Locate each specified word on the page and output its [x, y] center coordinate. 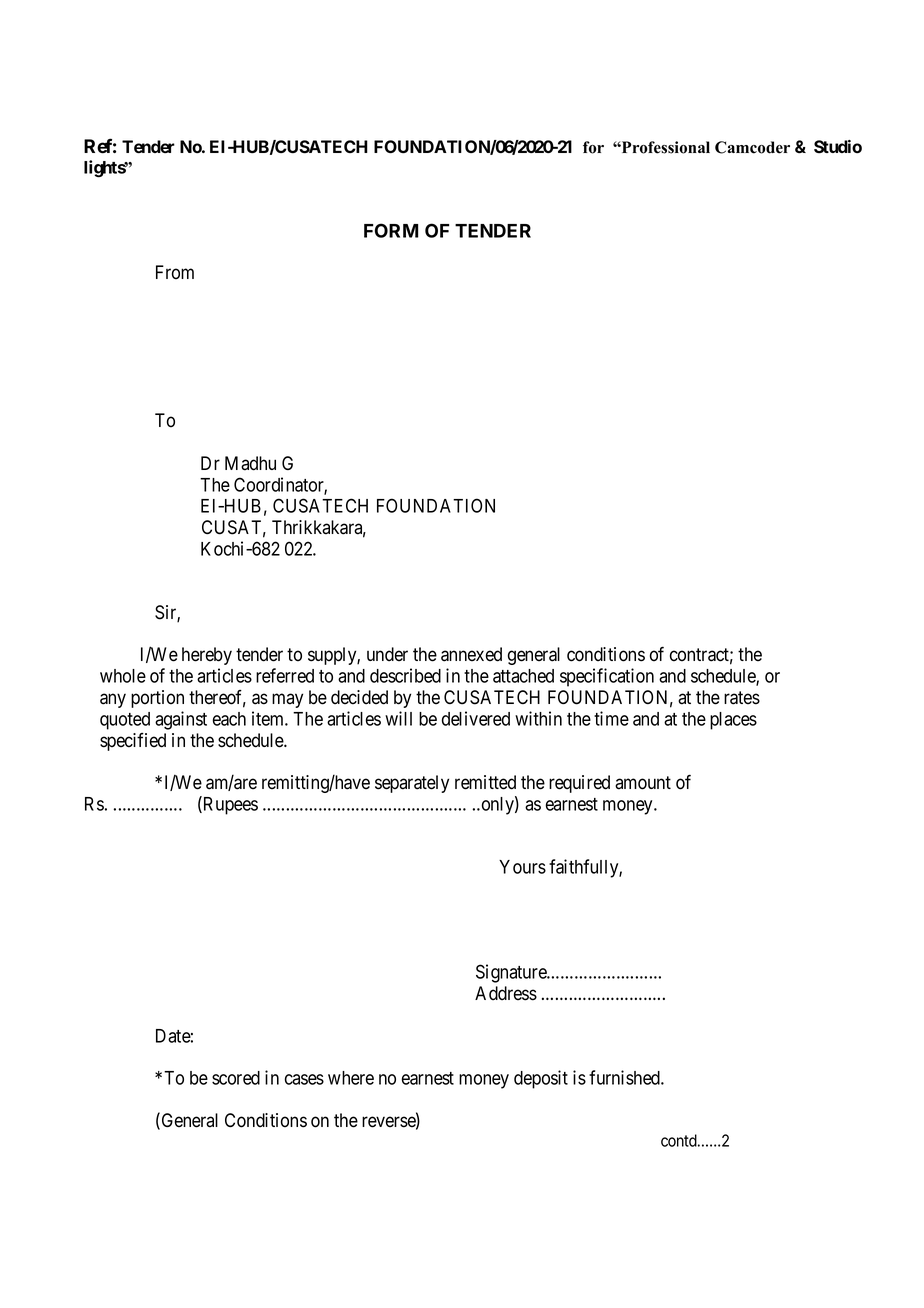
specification [607, 677]
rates [742, 698]
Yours [522, 867]
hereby [207, 656]
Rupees [229, 805]
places [733, 721]
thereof [217, 698]
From [175, 272]
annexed [471, 654]
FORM [391, 230]
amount [643, 783]
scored [236, 1078]
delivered [476, 718]
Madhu [250, 463]
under [387, 654]
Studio [838, 147]
